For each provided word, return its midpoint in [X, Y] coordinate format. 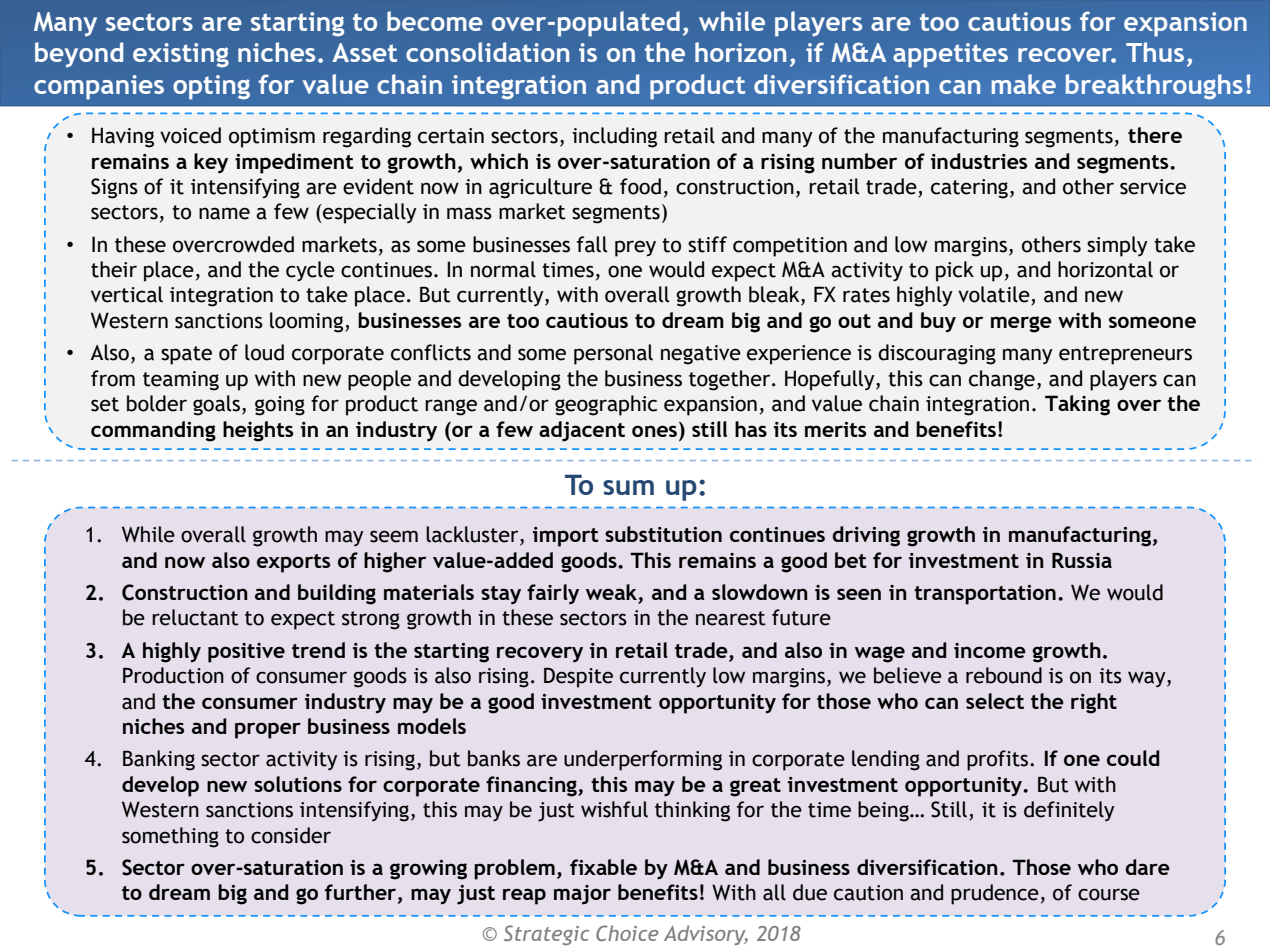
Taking [1077, 405]
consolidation [487, 52]
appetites [950, 55]
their [114, 269]
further [362, 893]
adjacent [582, 431]
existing [181, 55]
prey [635, 248]
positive [246, 653]
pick [955, 271]
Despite [578, 677]
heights [258, 431]
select [995, 701]
